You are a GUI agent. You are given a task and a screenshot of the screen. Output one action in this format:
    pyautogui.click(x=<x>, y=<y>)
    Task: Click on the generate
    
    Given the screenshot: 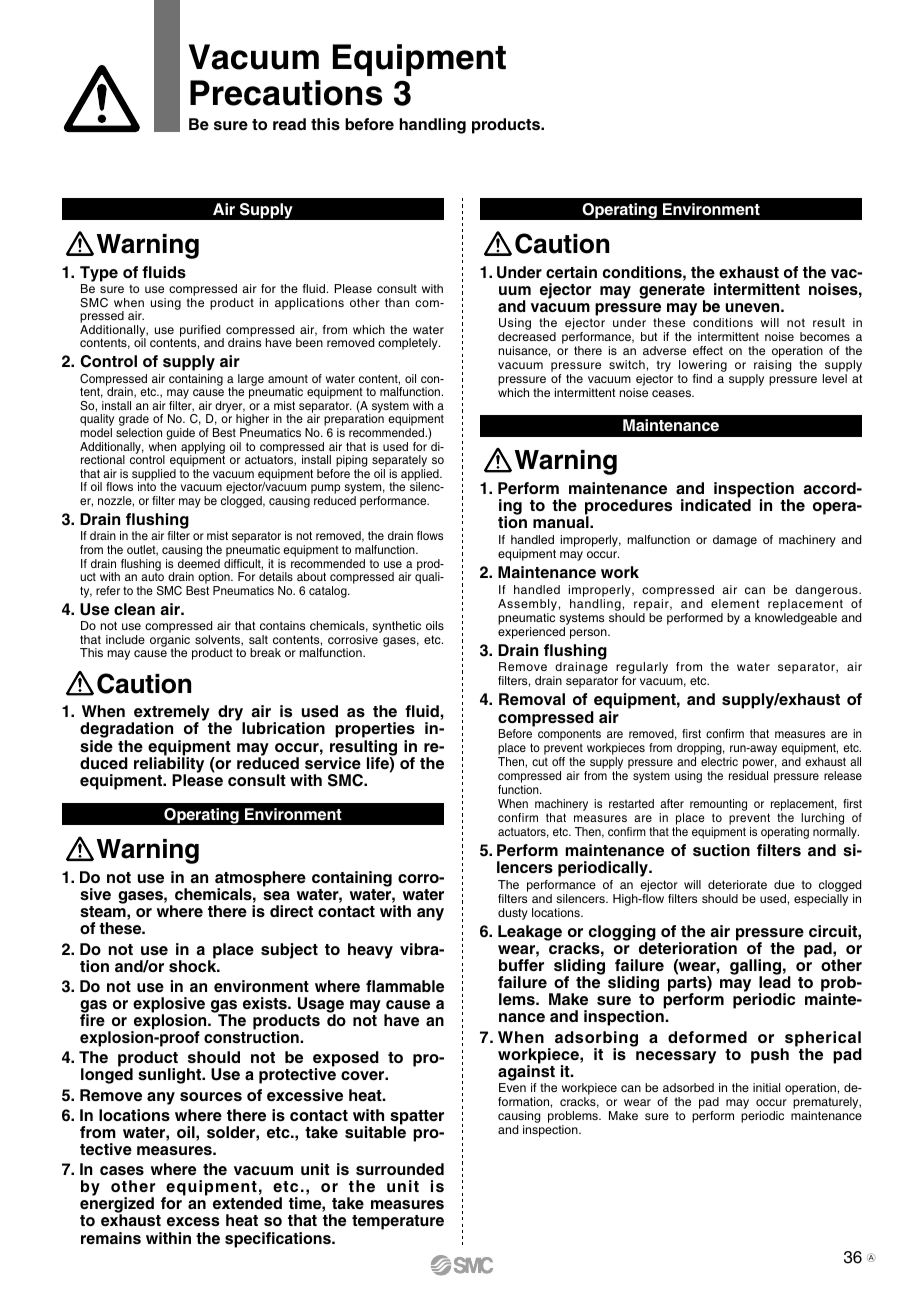 What is the action you would take?
    pyautogui.click(x=672, y=292)
